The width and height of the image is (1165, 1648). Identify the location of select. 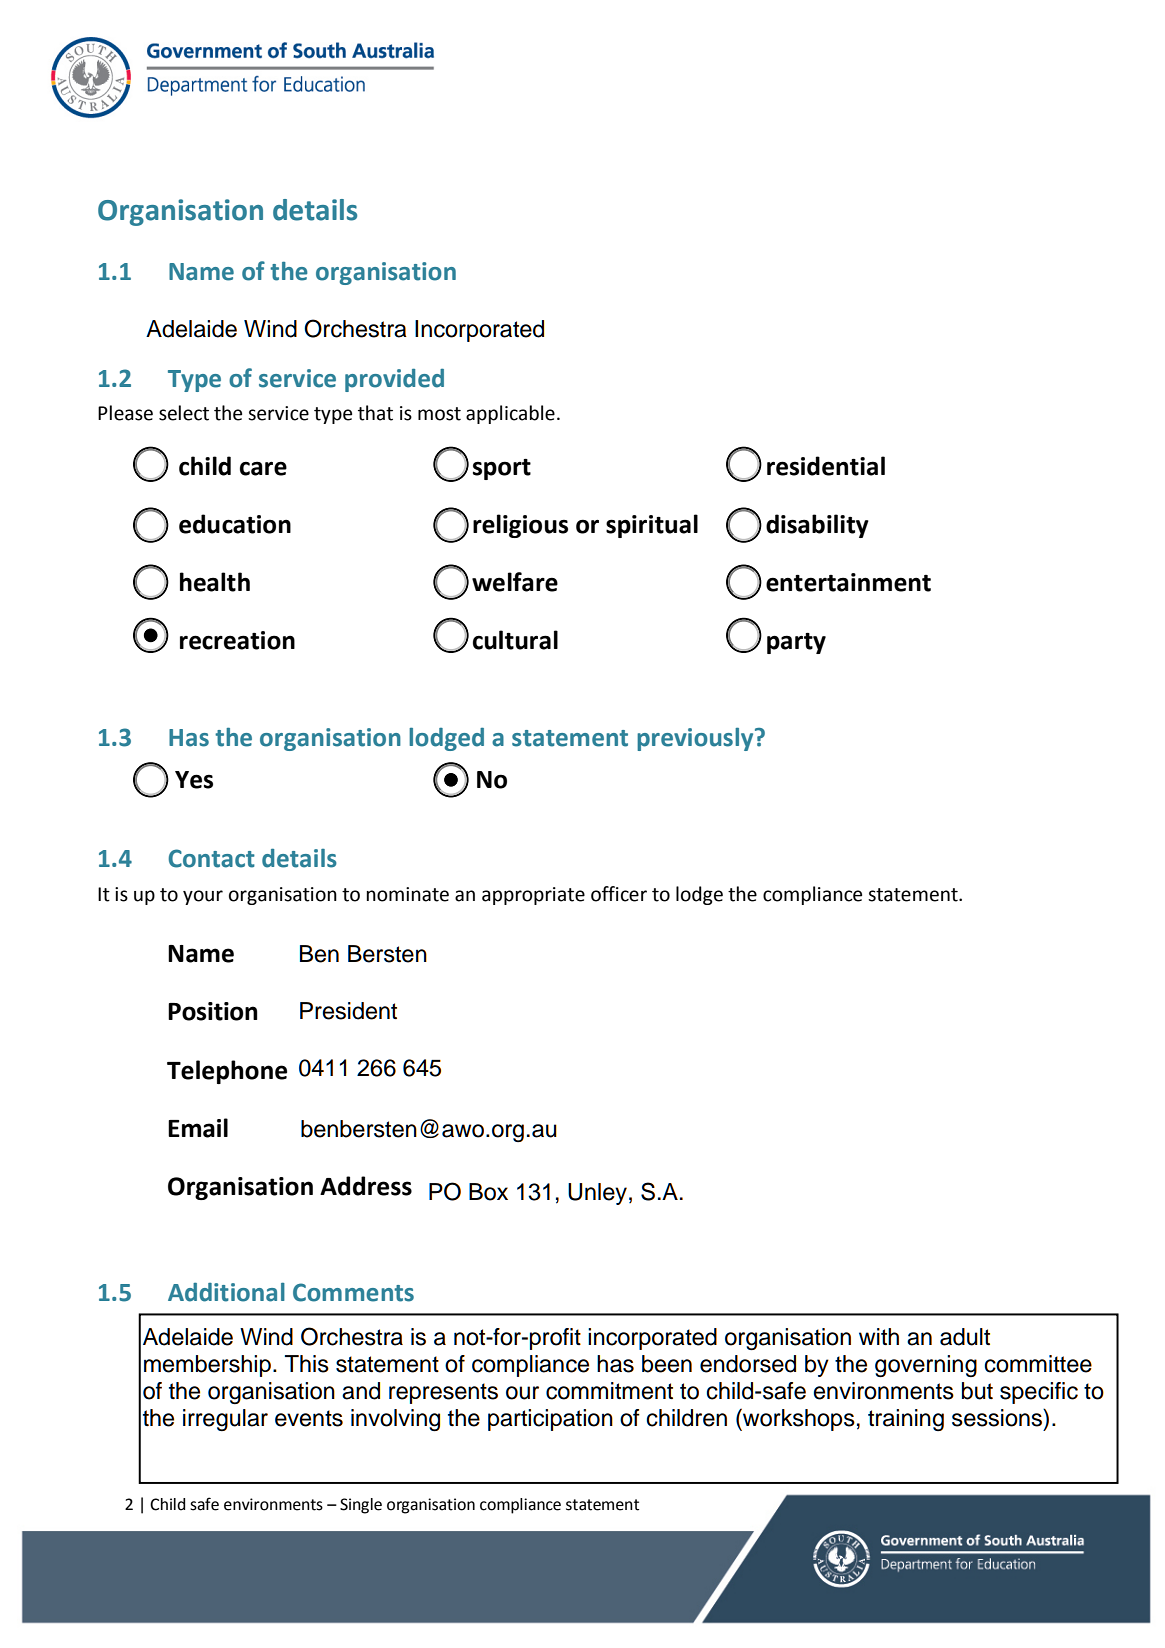
(184, 413).
